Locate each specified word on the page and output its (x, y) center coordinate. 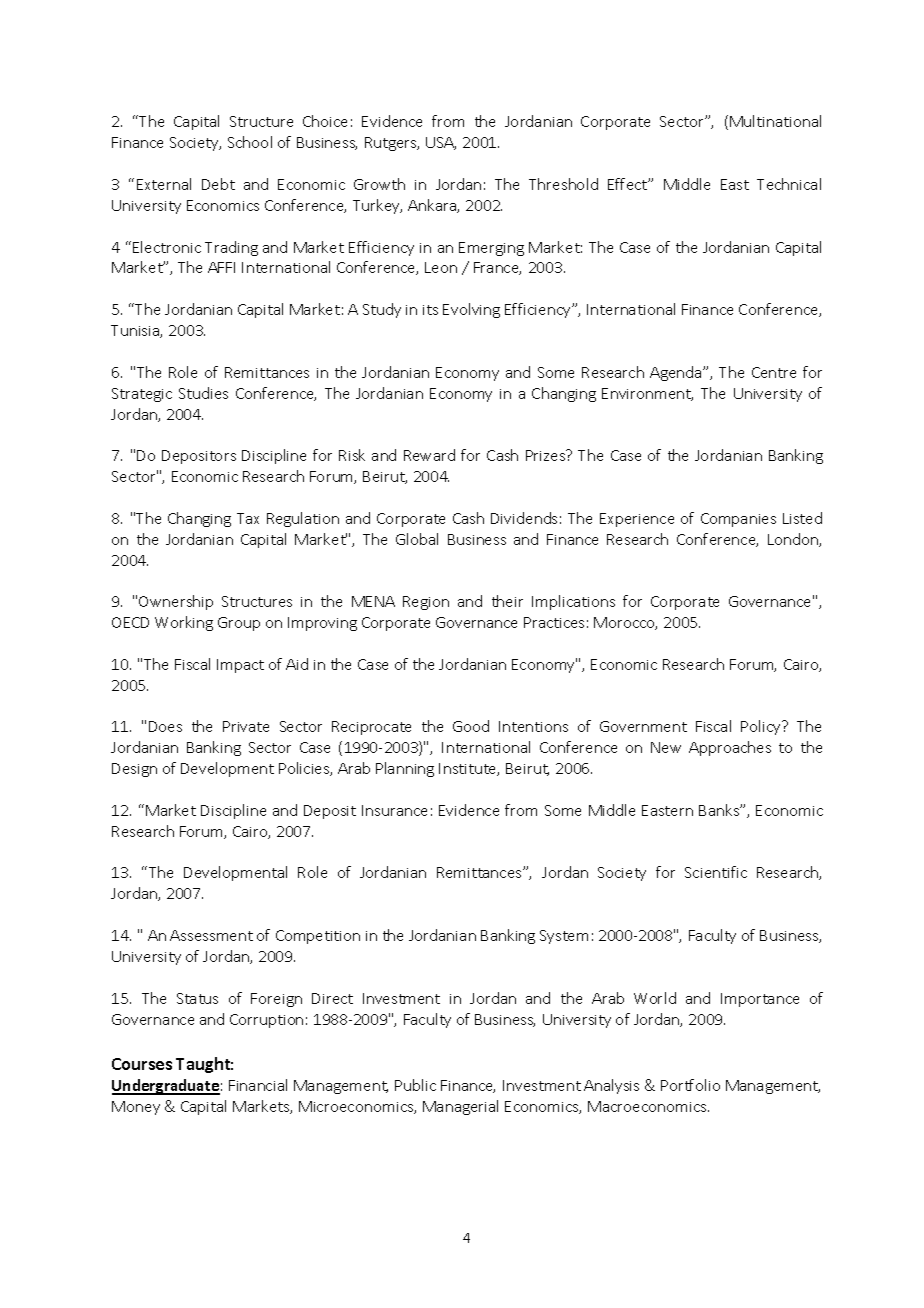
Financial (258, 1085)
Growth (379, 184)
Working (184, 623)
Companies (738, 520)
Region (426, 603)
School (250, 142)
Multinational (775, 121)
